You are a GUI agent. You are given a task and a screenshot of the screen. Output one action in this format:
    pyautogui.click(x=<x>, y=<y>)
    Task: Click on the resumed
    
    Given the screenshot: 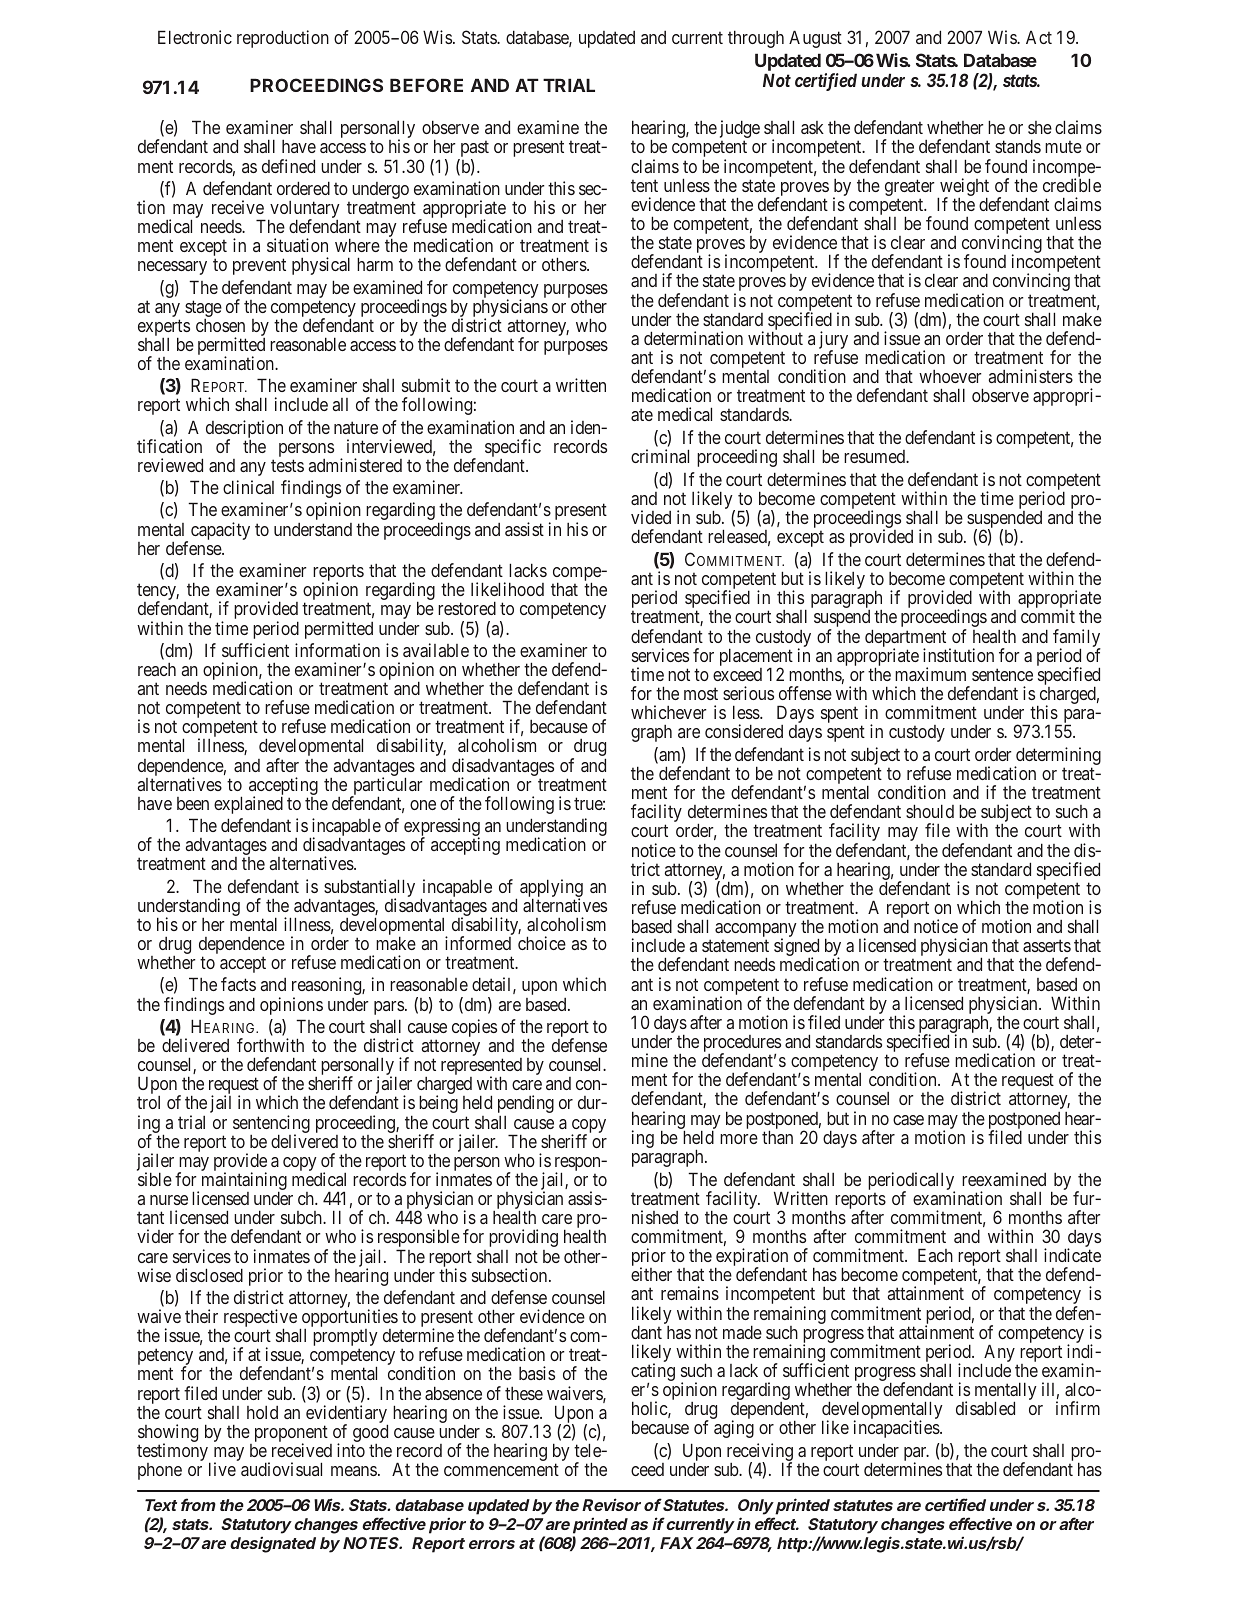 What is the action you would take?
    pyautogui.click(x=876, y=456)
